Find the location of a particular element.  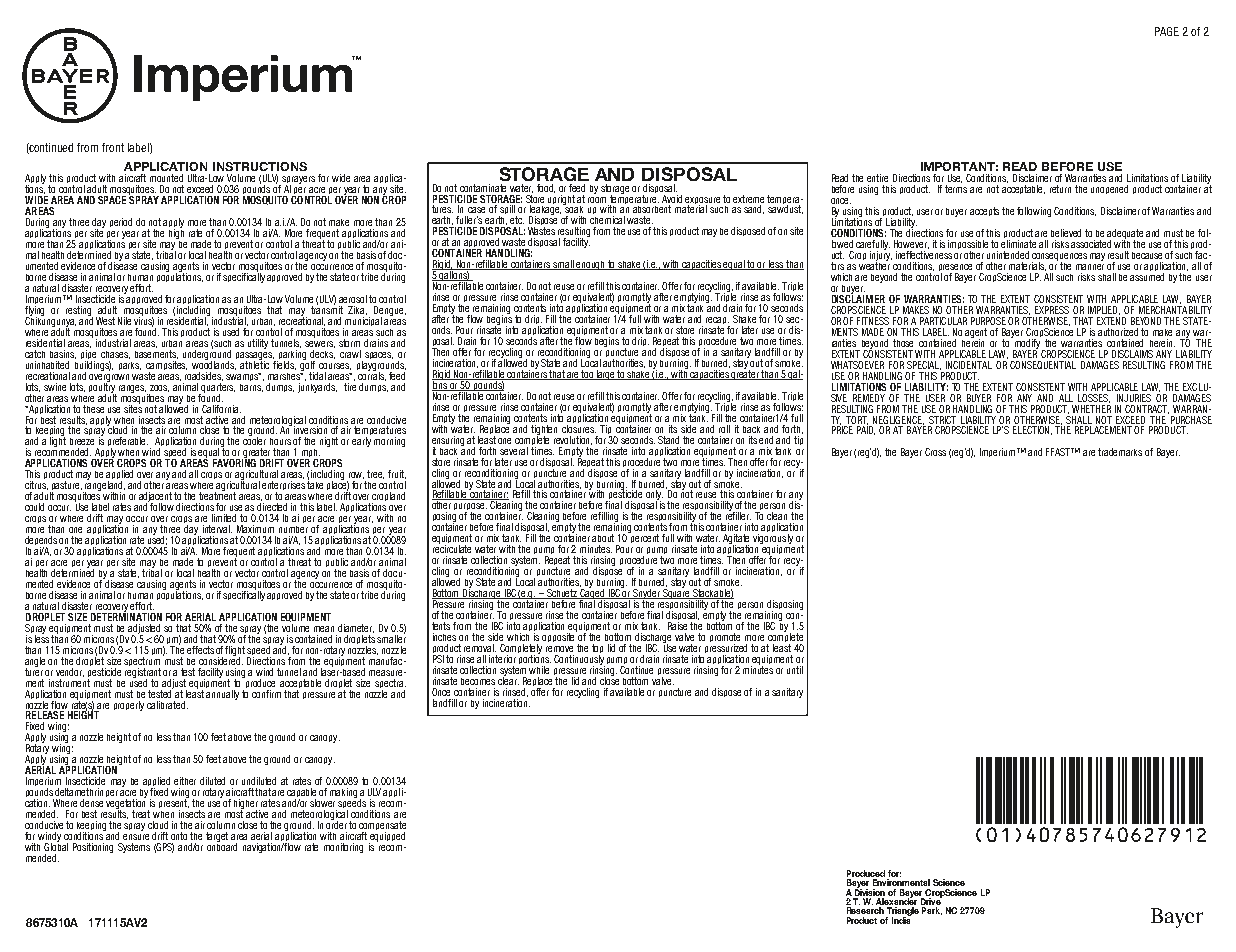

return is located at coordinates (1060, 189).
